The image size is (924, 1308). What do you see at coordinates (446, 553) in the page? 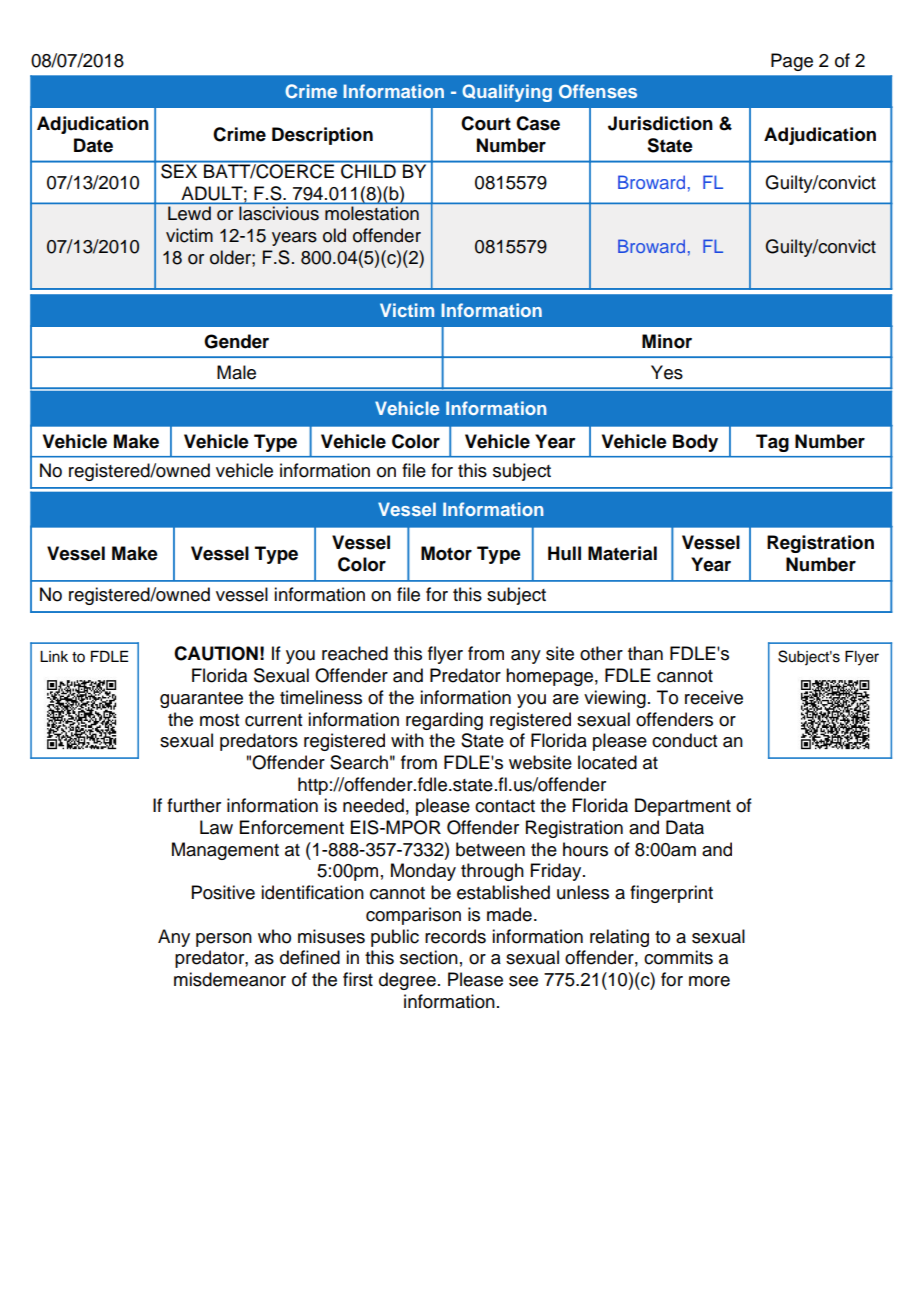
I see `Motor` at bounding box center [446, 553].
